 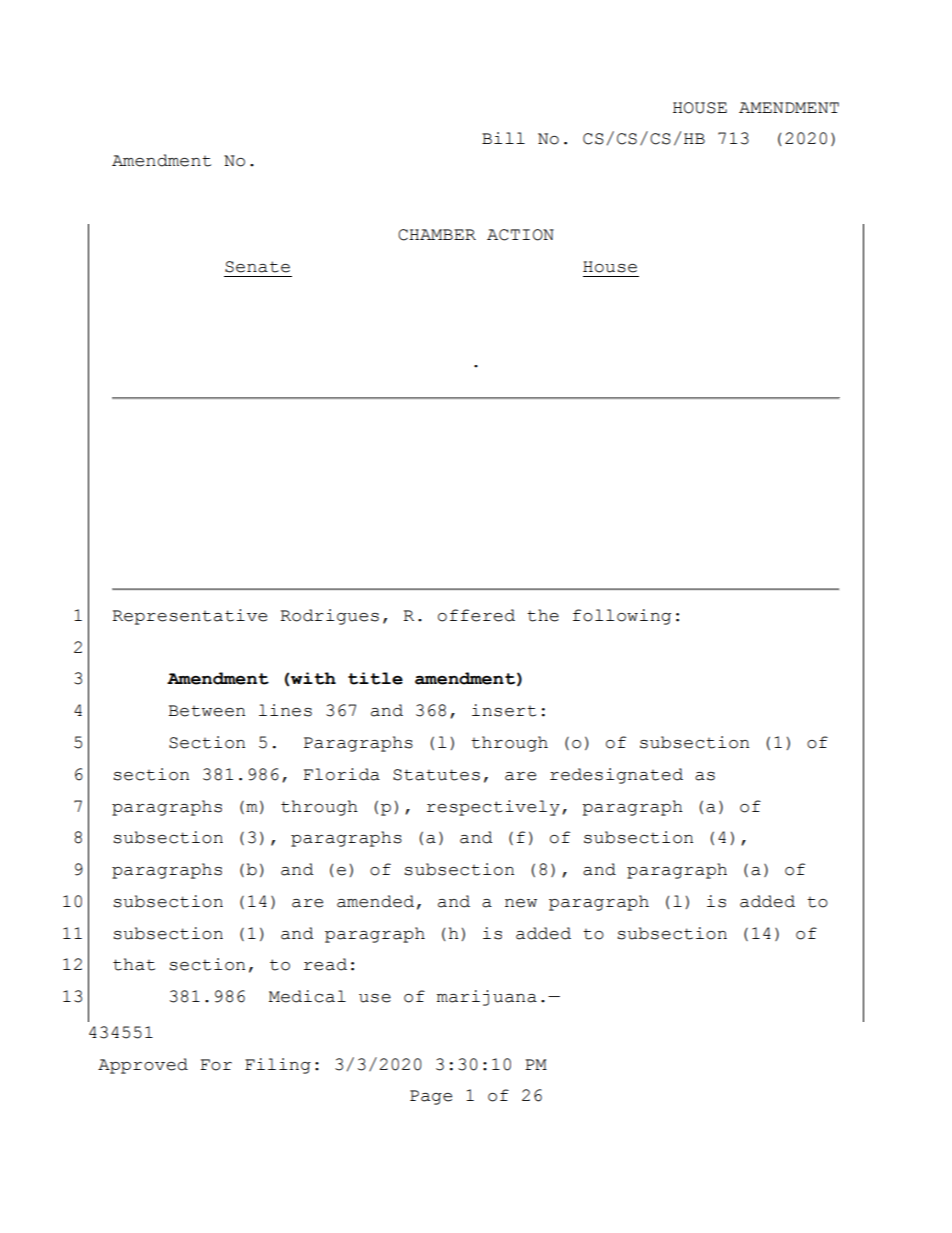 I want to click on For, so click(x=216, y=1065).
